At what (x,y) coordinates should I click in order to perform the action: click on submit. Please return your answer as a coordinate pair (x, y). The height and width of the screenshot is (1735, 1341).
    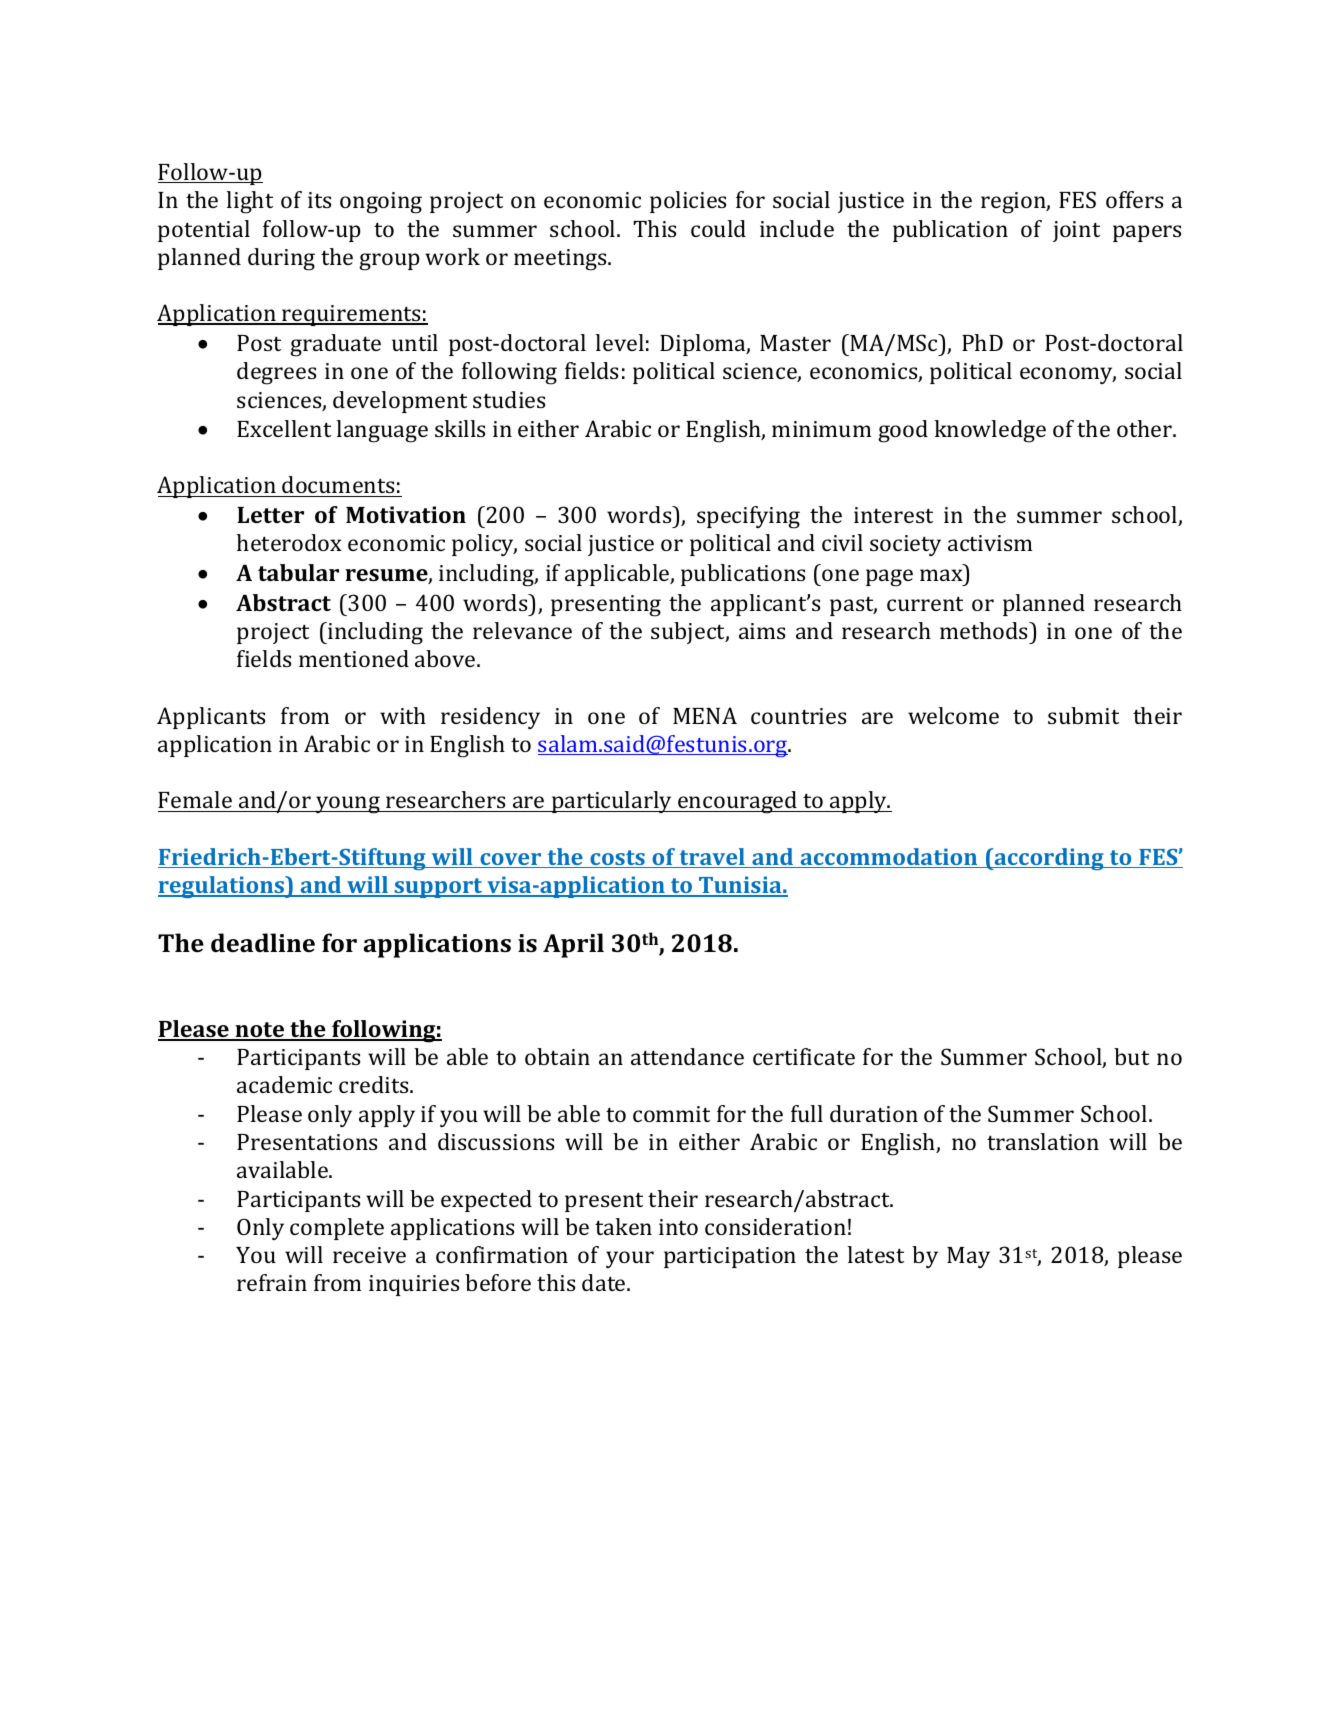
    Looking at the image, I should click on (1083, 715).
